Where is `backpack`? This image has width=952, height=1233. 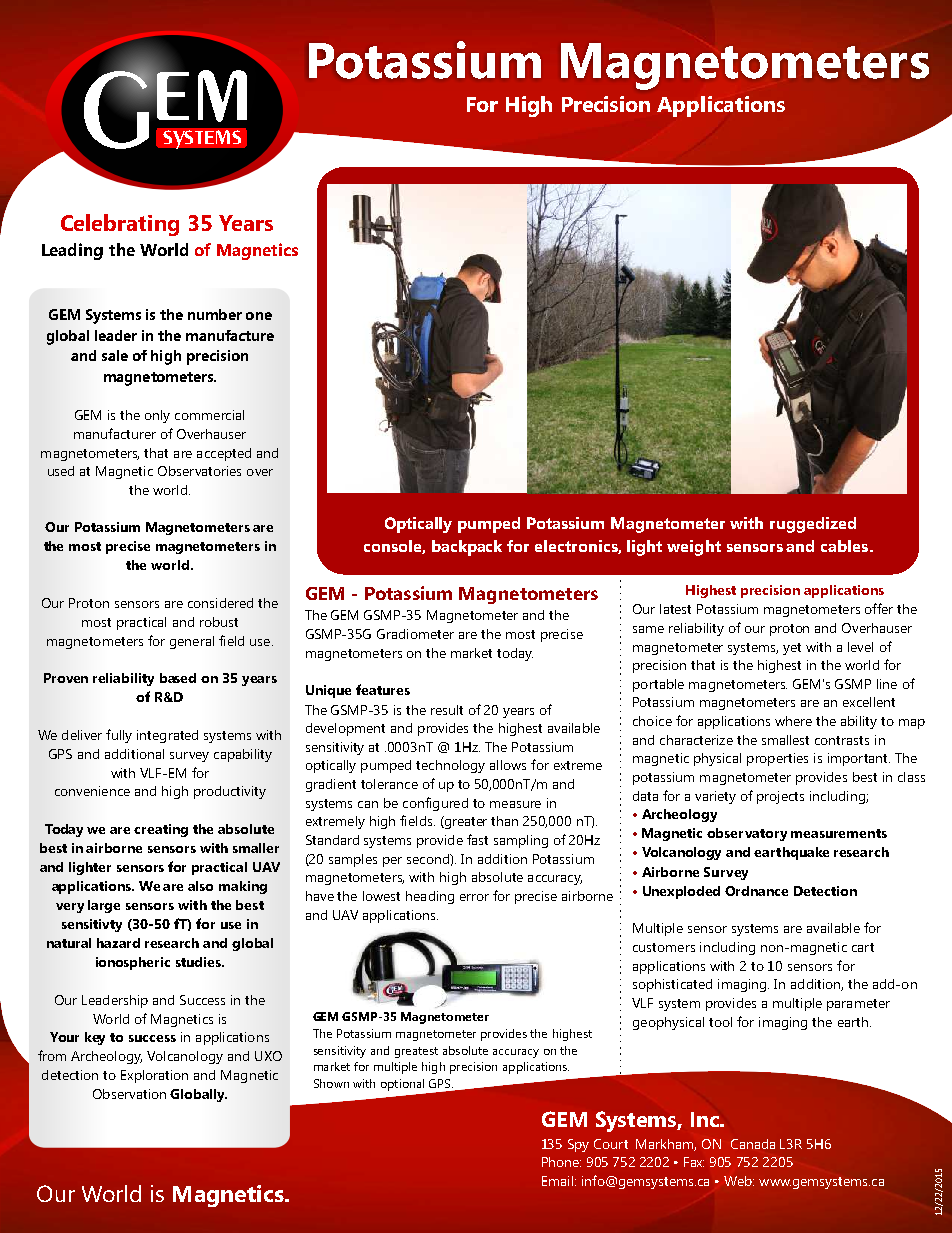 backpack is located at coordinates (467, 548).
